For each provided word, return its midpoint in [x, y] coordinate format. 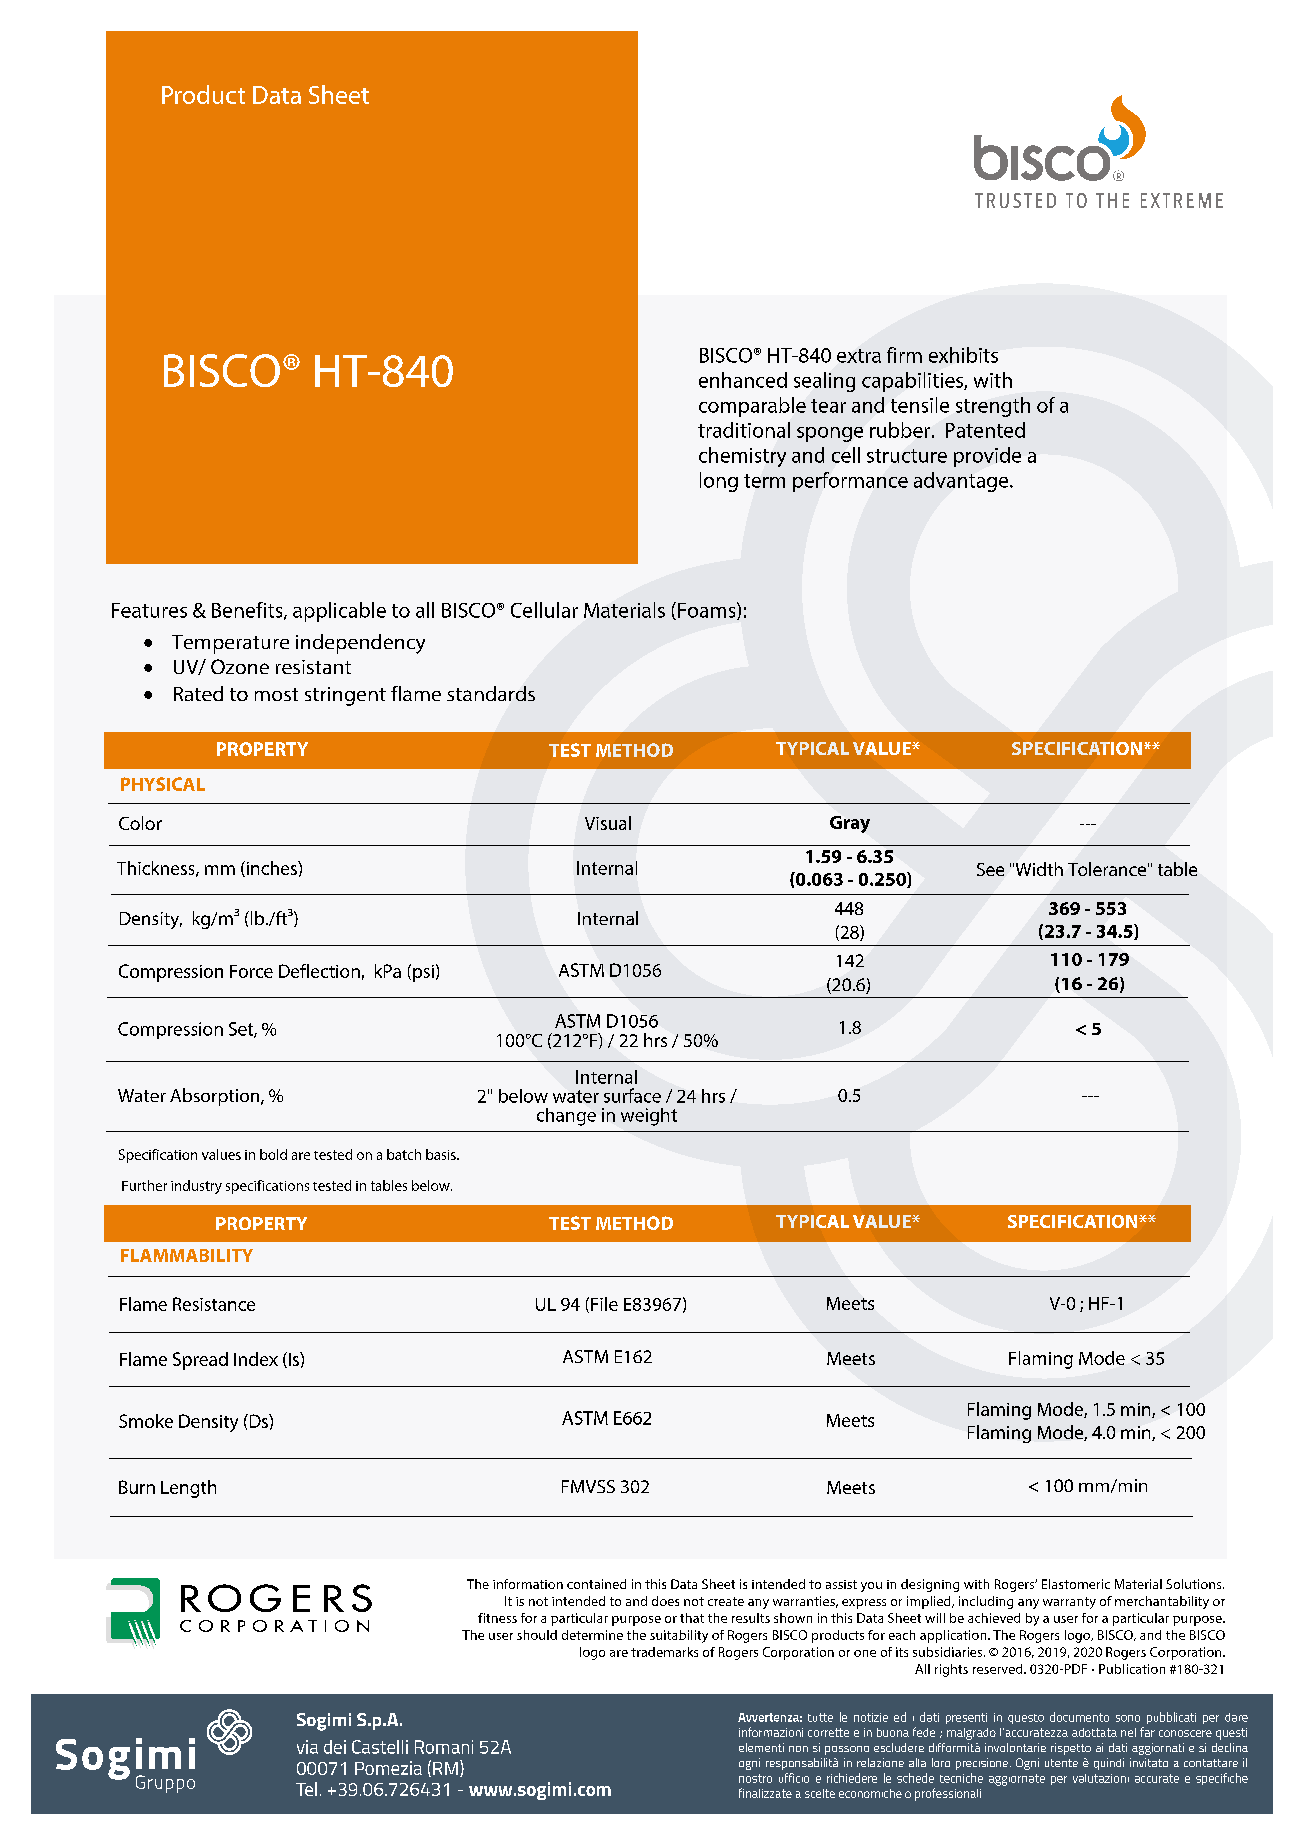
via [307, 1747]
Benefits [248, 611]
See [990, 869]
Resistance [214, 1304]
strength [993, 407]
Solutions [1195, 1584]
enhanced [743, 380]
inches [271, 869]
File [604, 1304]
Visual [608, 823]
